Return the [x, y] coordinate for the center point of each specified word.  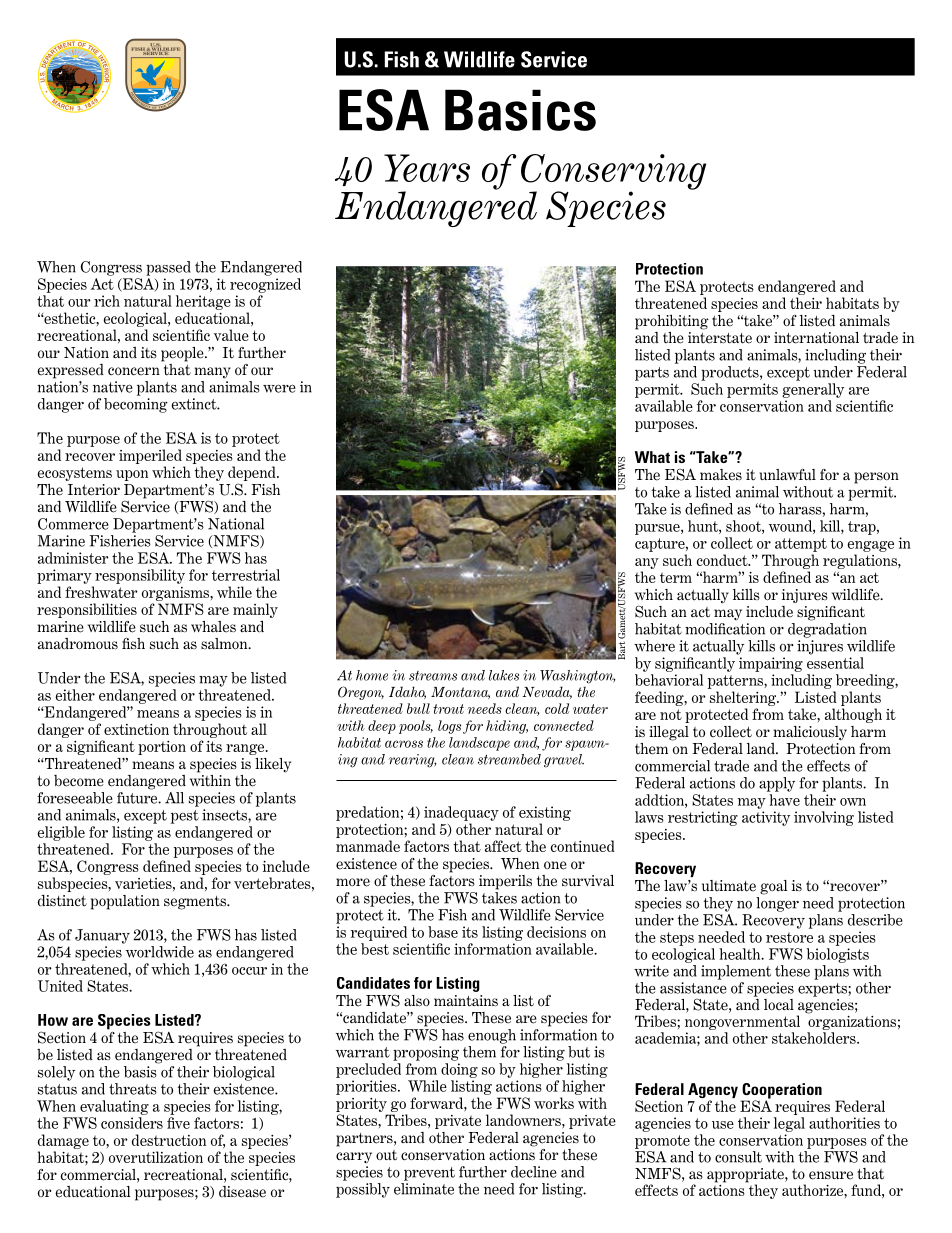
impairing [771, 664]
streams [433, 676]
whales [213, 627]
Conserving [613, 173]
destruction [169, 1140]
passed [168, 268]
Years [427, 168]
